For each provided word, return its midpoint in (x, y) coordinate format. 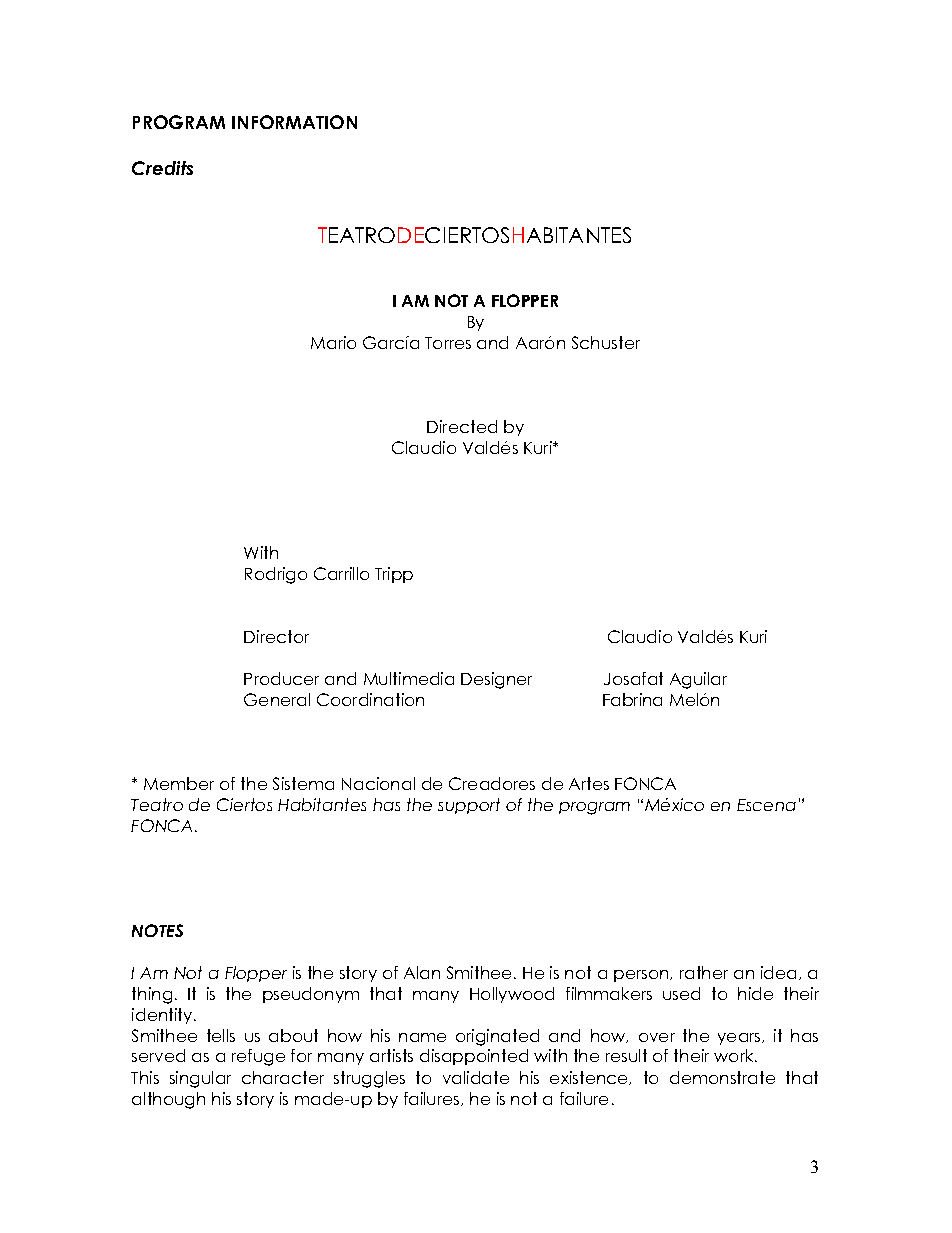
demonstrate (722, 1077)
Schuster (606, 342)
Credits (162, 168)
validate (476, 1077)
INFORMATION (294, 122)
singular (200, 1079)
